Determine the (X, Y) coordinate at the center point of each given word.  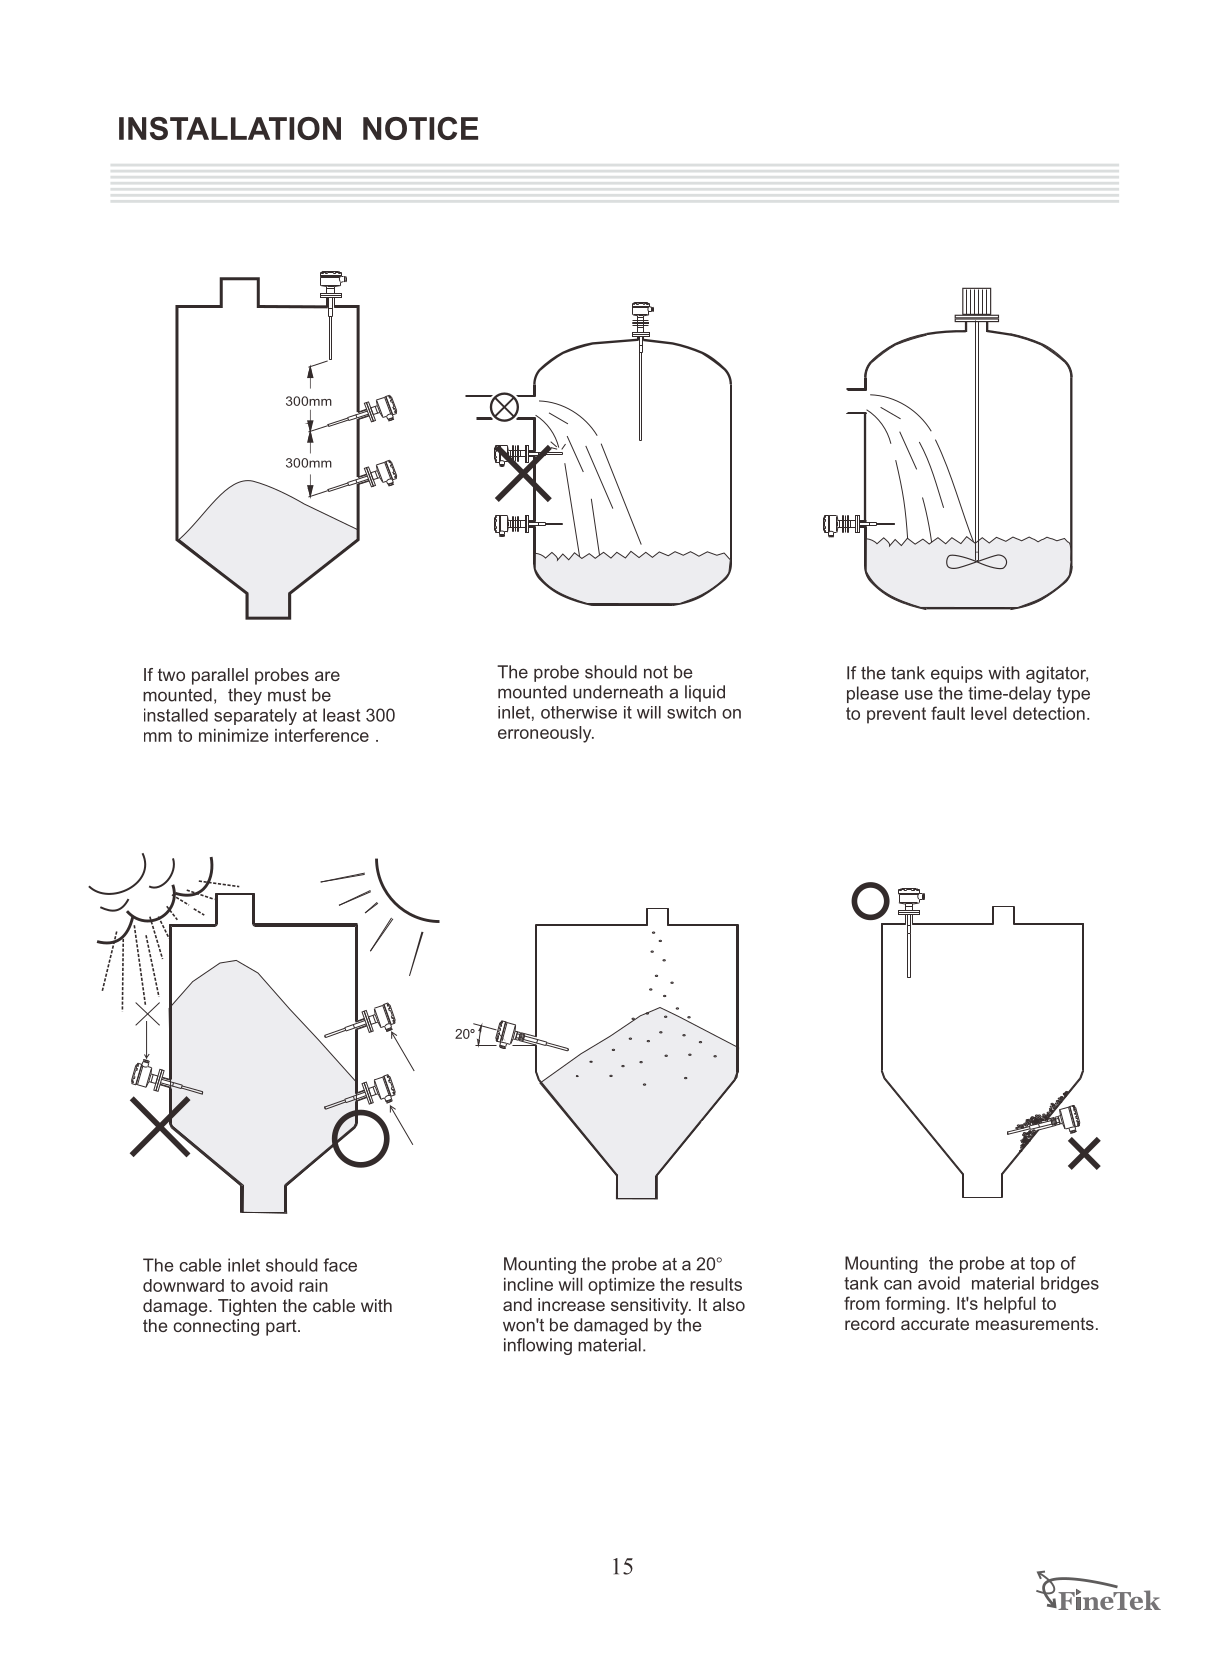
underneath (618, 692)
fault (948, 713)
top (1042, 1265)
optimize (621, 1286)
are (327, 676)
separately (255, 716)
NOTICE (420, 128)
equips (957, 674)
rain (313, 1285)
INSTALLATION (230, 128)
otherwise (579, 712)
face (340, 1265)
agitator (1057, 674)
